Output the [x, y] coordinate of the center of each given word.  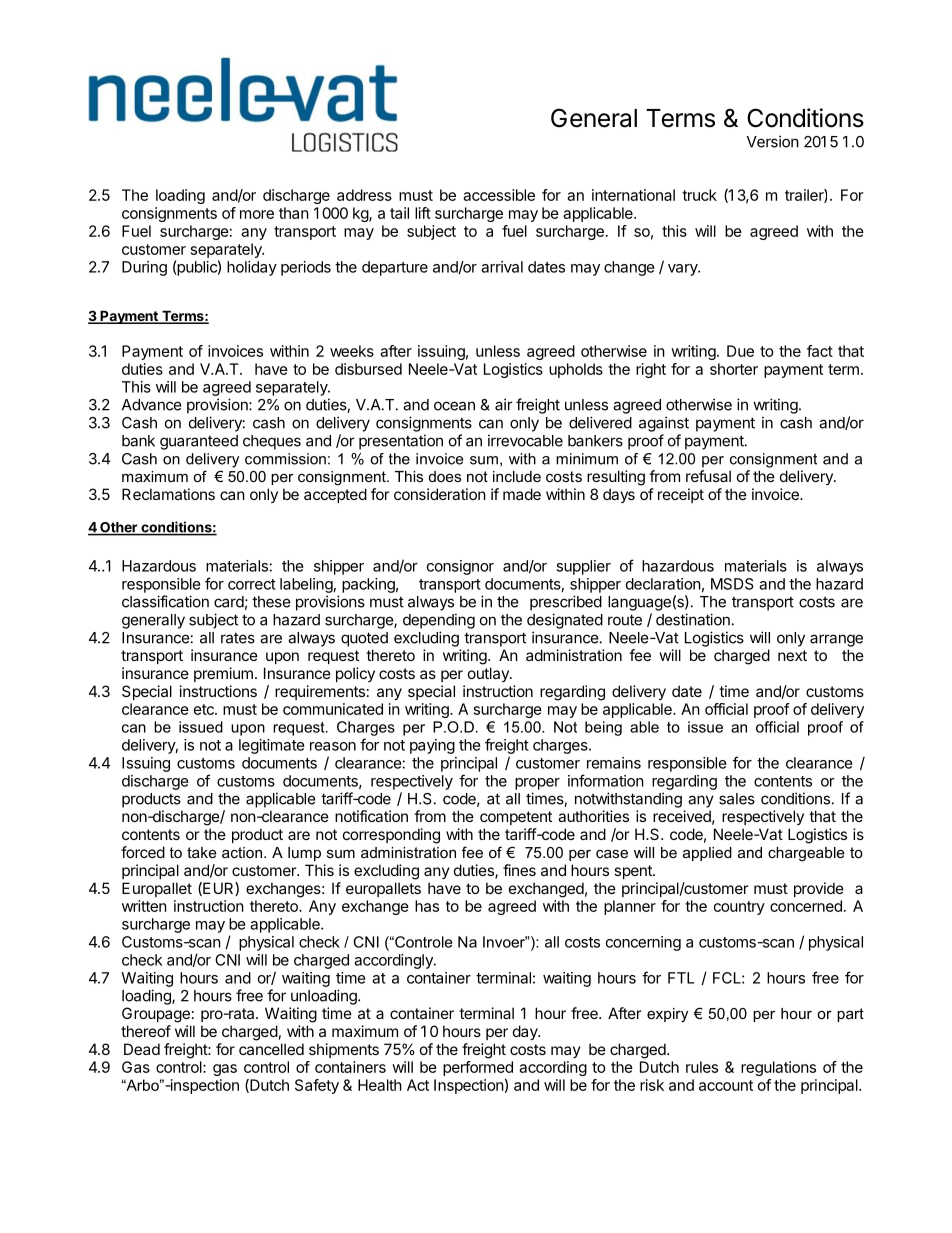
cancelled [271, 1049]
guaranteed [199, 442]
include [517, 476]
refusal [708, 476]
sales [737, 799]
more [257, 214]
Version [773, 141]
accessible [499, 195]
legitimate [272, 746]
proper [537, 784]
